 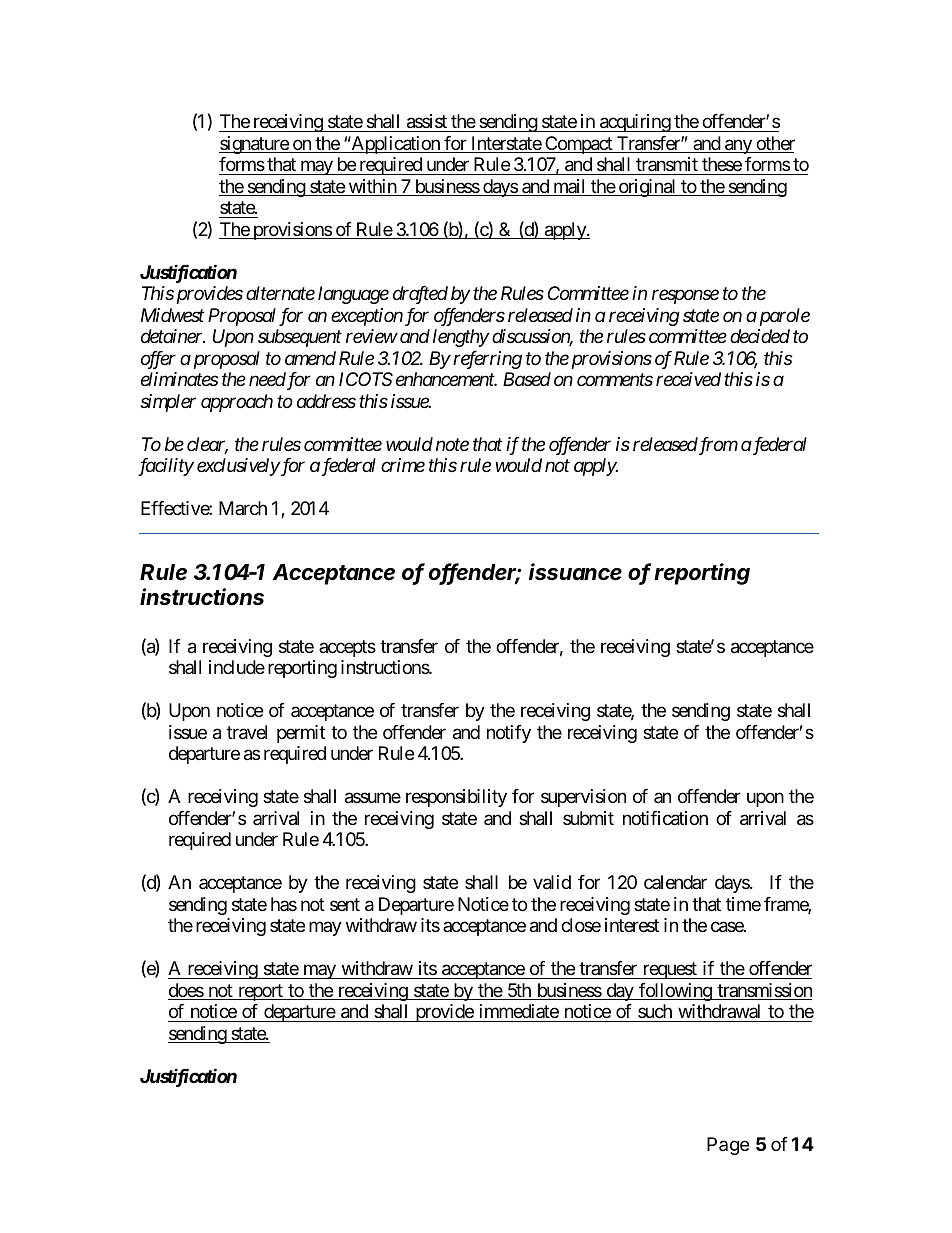 I want to click on sent, so click(x=345, y=904).
